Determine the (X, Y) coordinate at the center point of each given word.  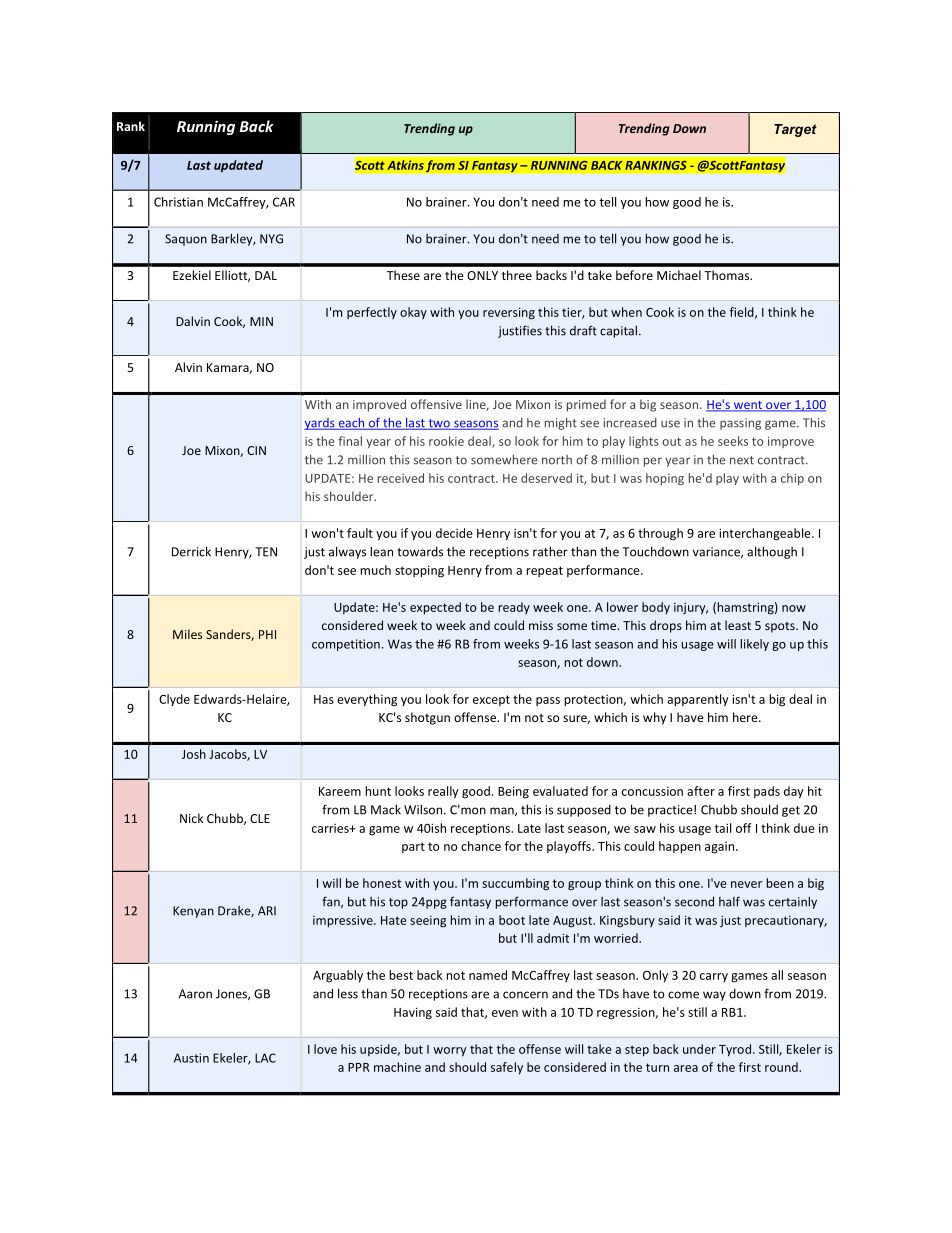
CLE (260, 818)
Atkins (405, 165)
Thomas (728, 275)
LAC (265, 1058)
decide (454, 533)
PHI (267, 634)
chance (481, 846)
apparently (698, 700)
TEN (266, 552)
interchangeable (766, 534)
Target (795, 130)
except (491, 700)
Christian (178, 202)
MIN (261, 321)
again (719, 848)
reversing (509, 313)
